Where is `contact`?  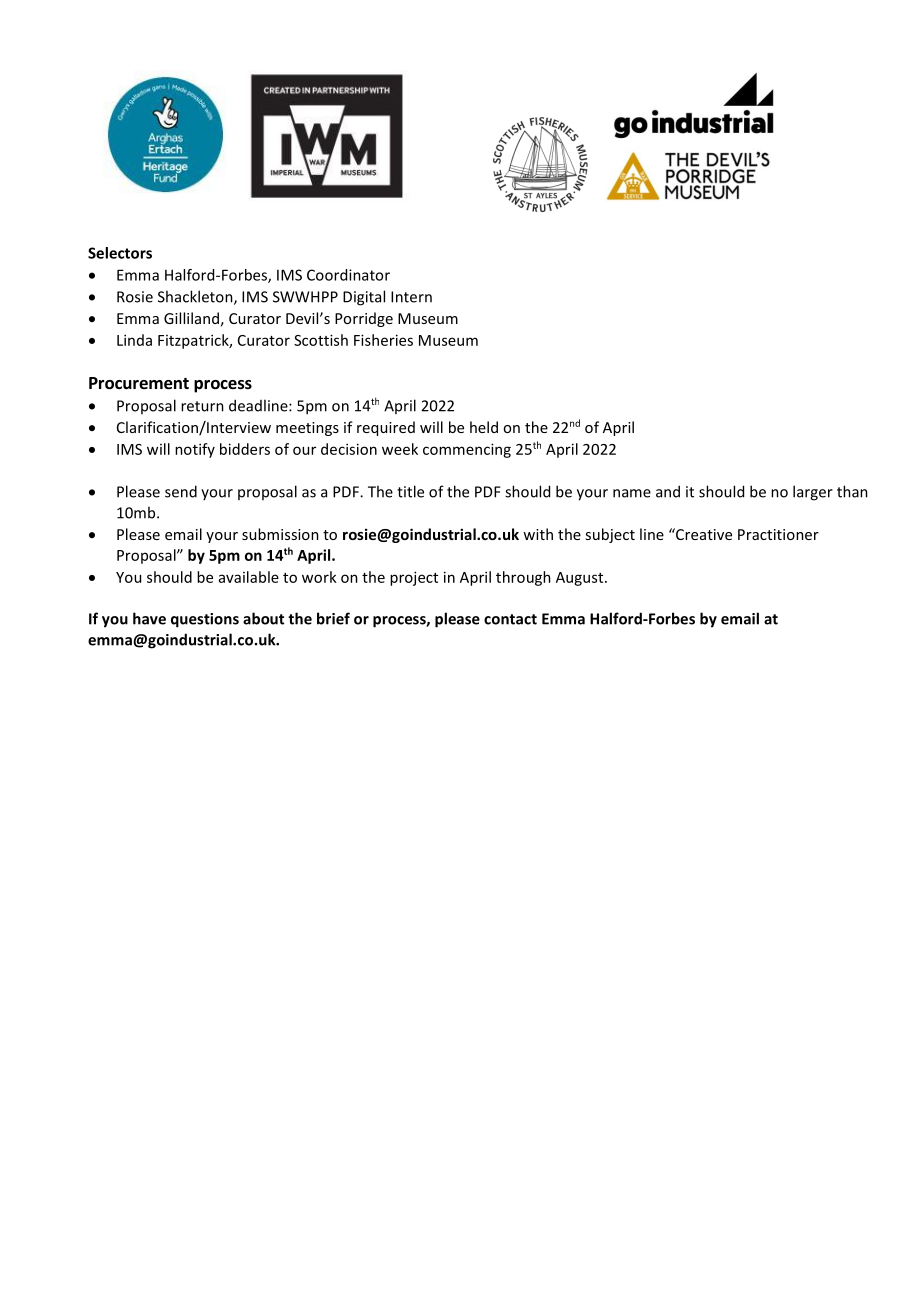
contact is located at coordinates (510, 619).
